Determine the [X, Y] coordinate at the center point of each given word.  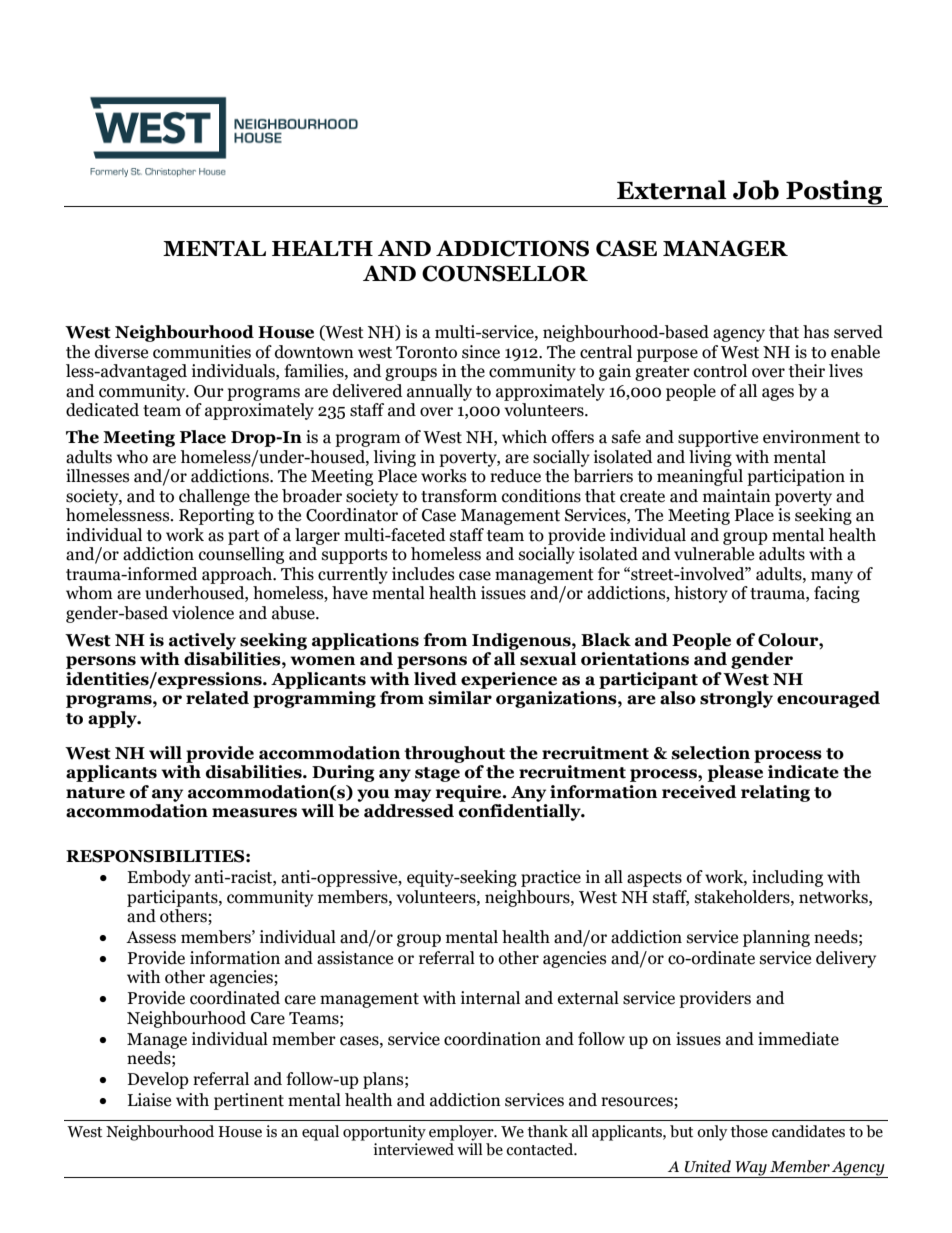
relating [775, 793]
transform [459, 496]
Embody [159, 878]
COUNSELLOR [505, 273]
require [470, 793]
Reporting [216, 516]
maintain [737, 496]
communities [202, 352]
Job [756, 190]
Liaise [149, 1100]
